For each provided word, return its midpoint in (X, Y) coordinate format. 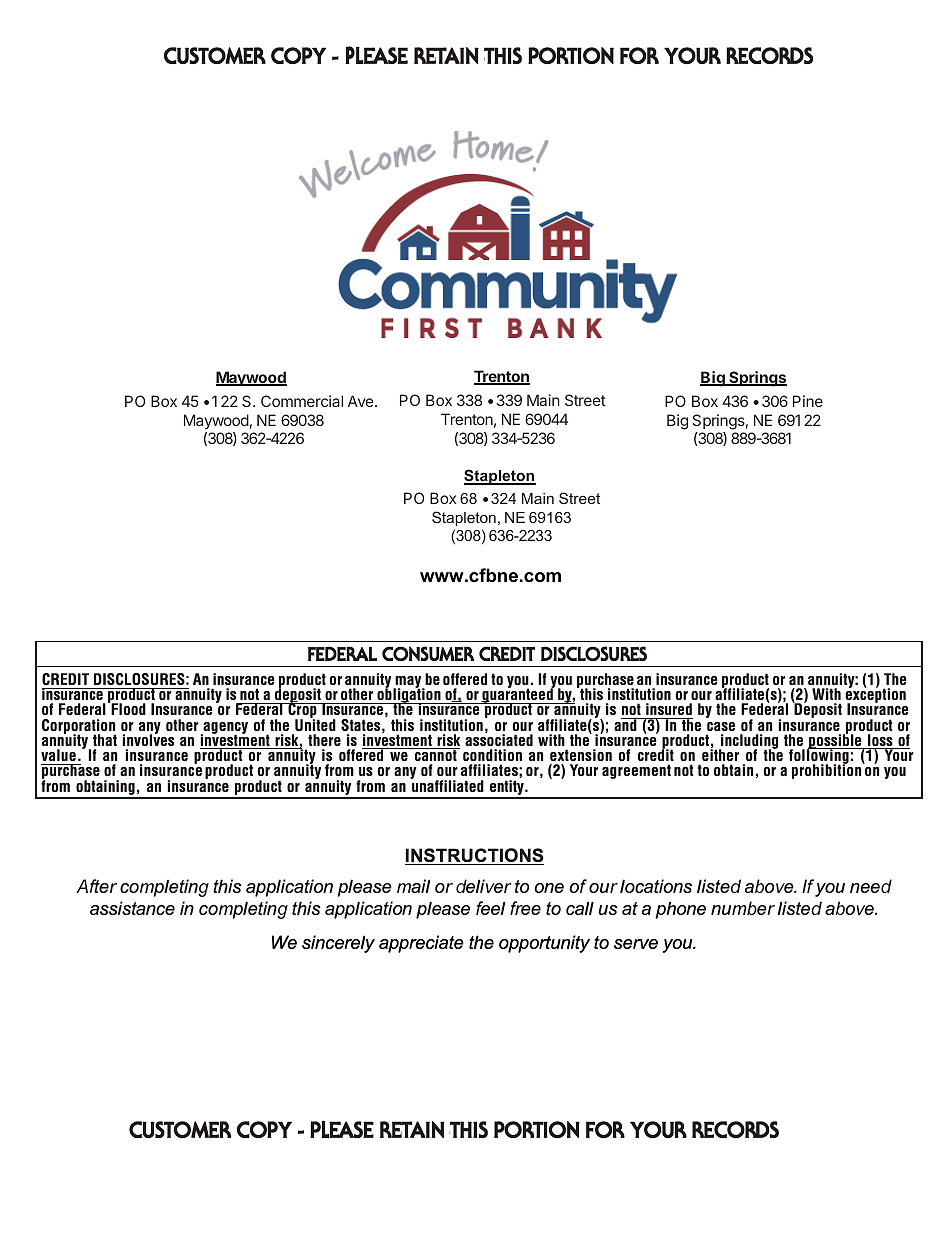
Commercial (302, 401)
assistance (132, 908)
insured (668, 711)
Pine (808, 401)
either (720, 754)
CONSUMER (428, 653)
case (721, 726)
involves (148, 739)
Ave (362, 401)
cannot (436, 754)
